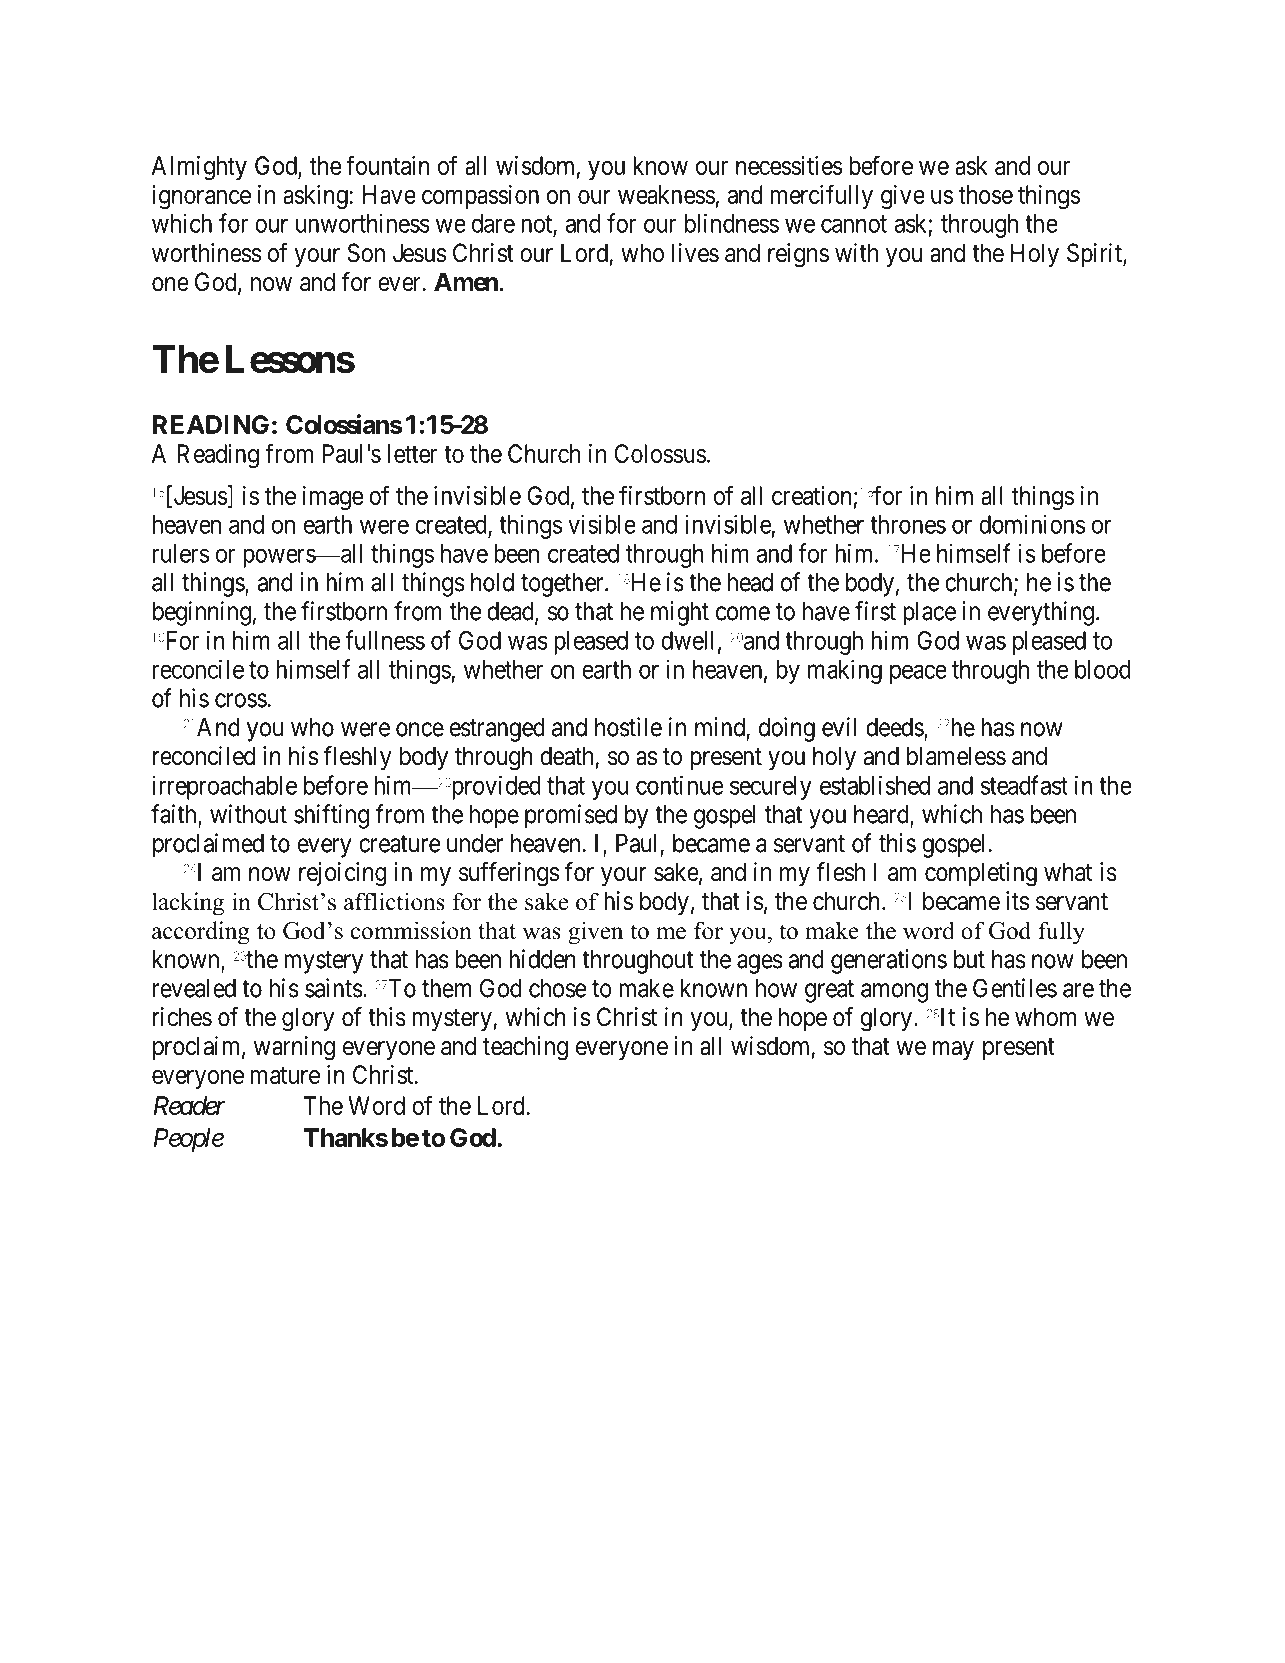 The width and height of the document is (1285, 1663). What do you see at coordinates (743, 613) in the document?
I see `come` at bounding box center [743, 613].
